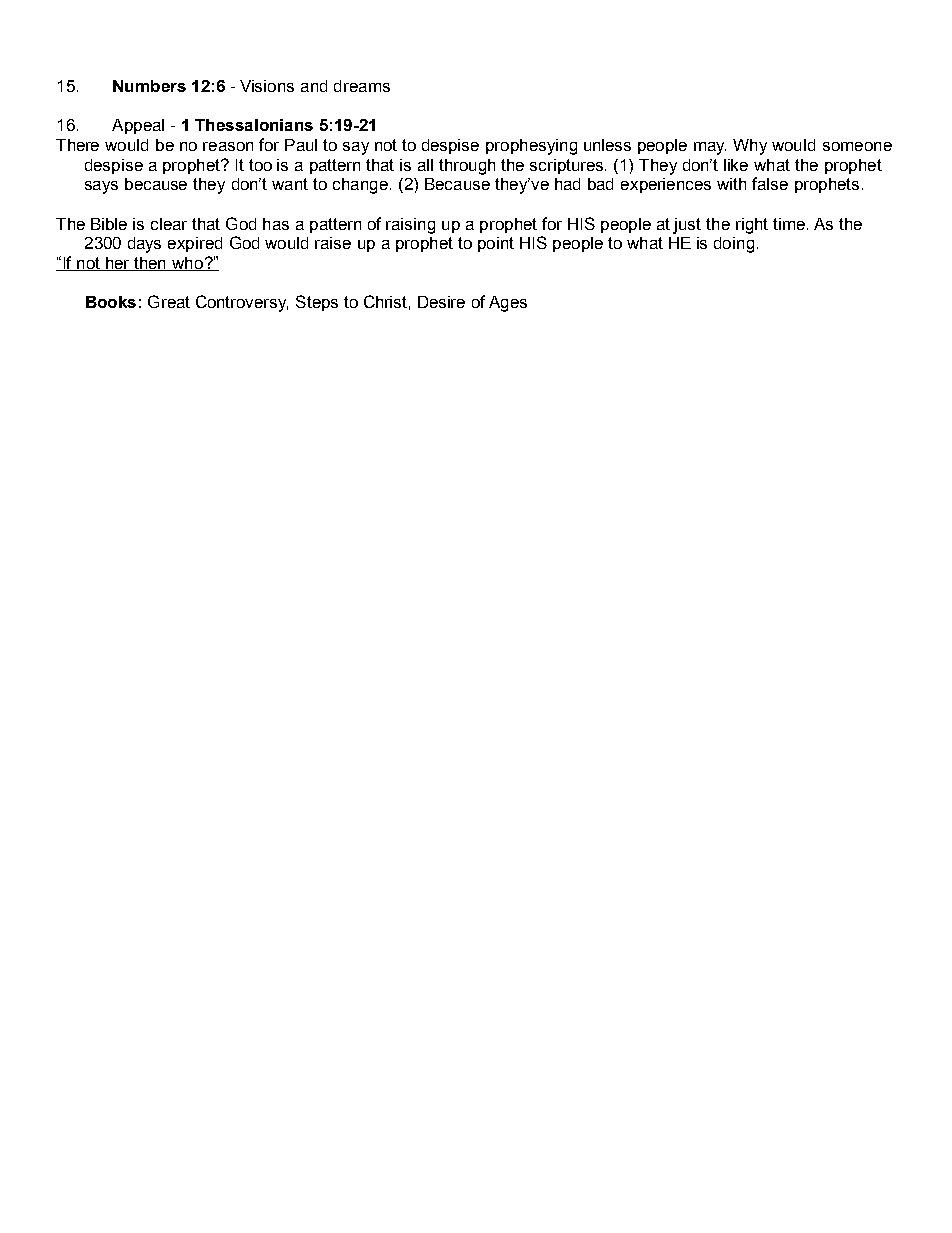 This screenshot has height=1233, width=952. Describe the element at coordinates (750, 147) in the screenshot. I see `Why` at that location.
